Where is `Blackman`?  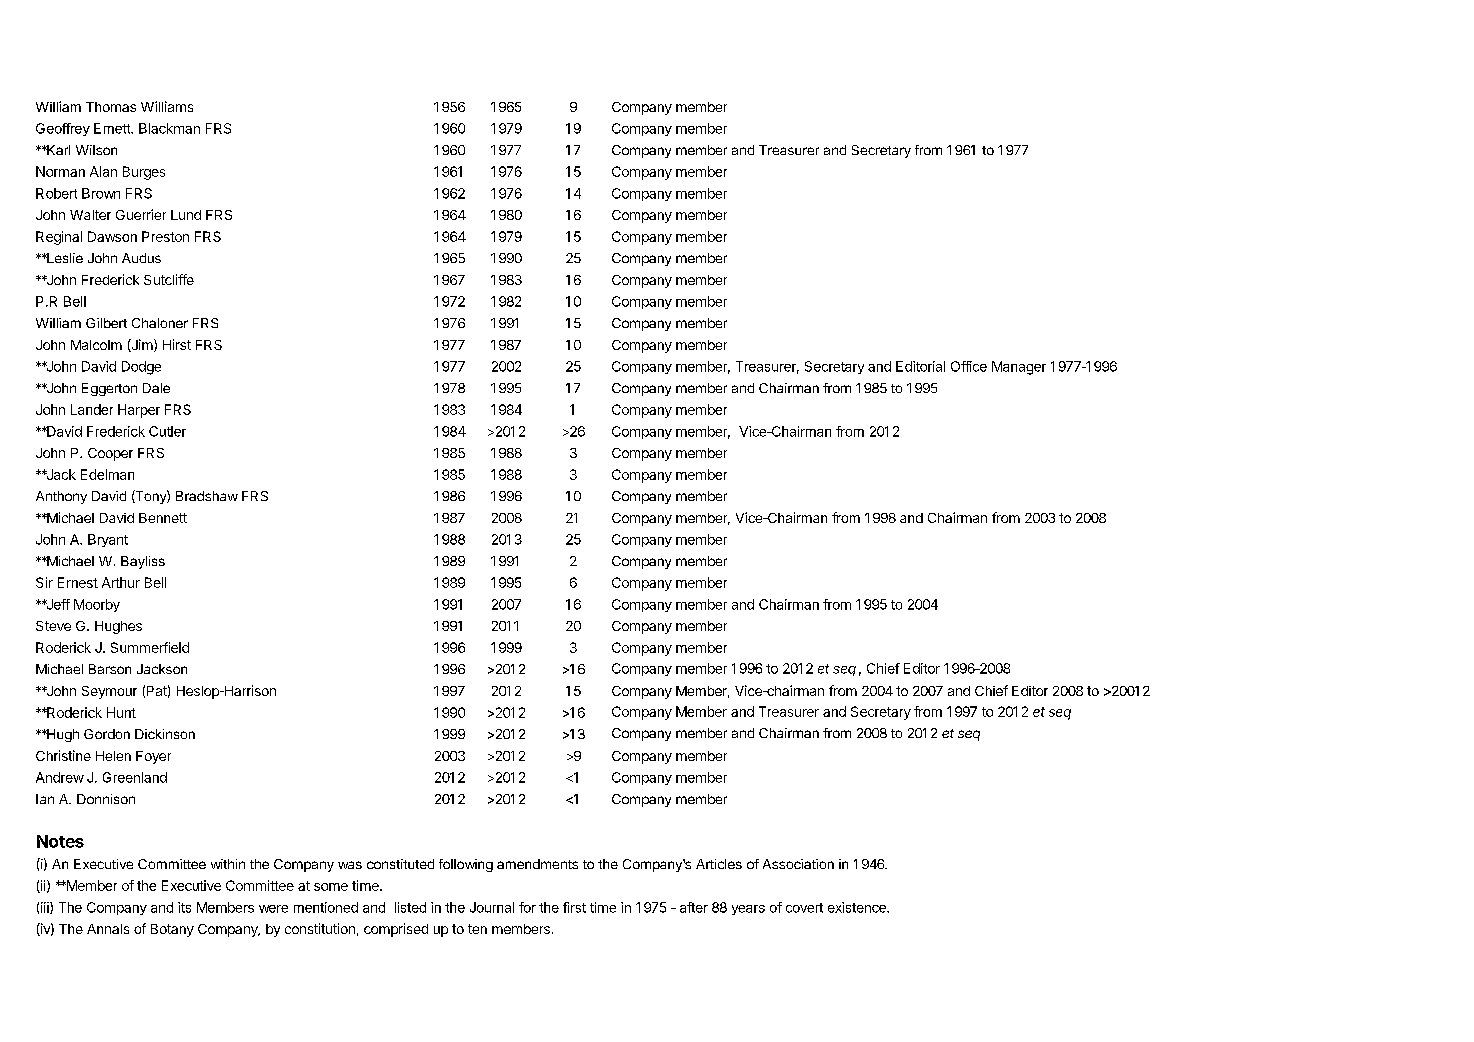
Blackman is located at coordinates (169, 128).
